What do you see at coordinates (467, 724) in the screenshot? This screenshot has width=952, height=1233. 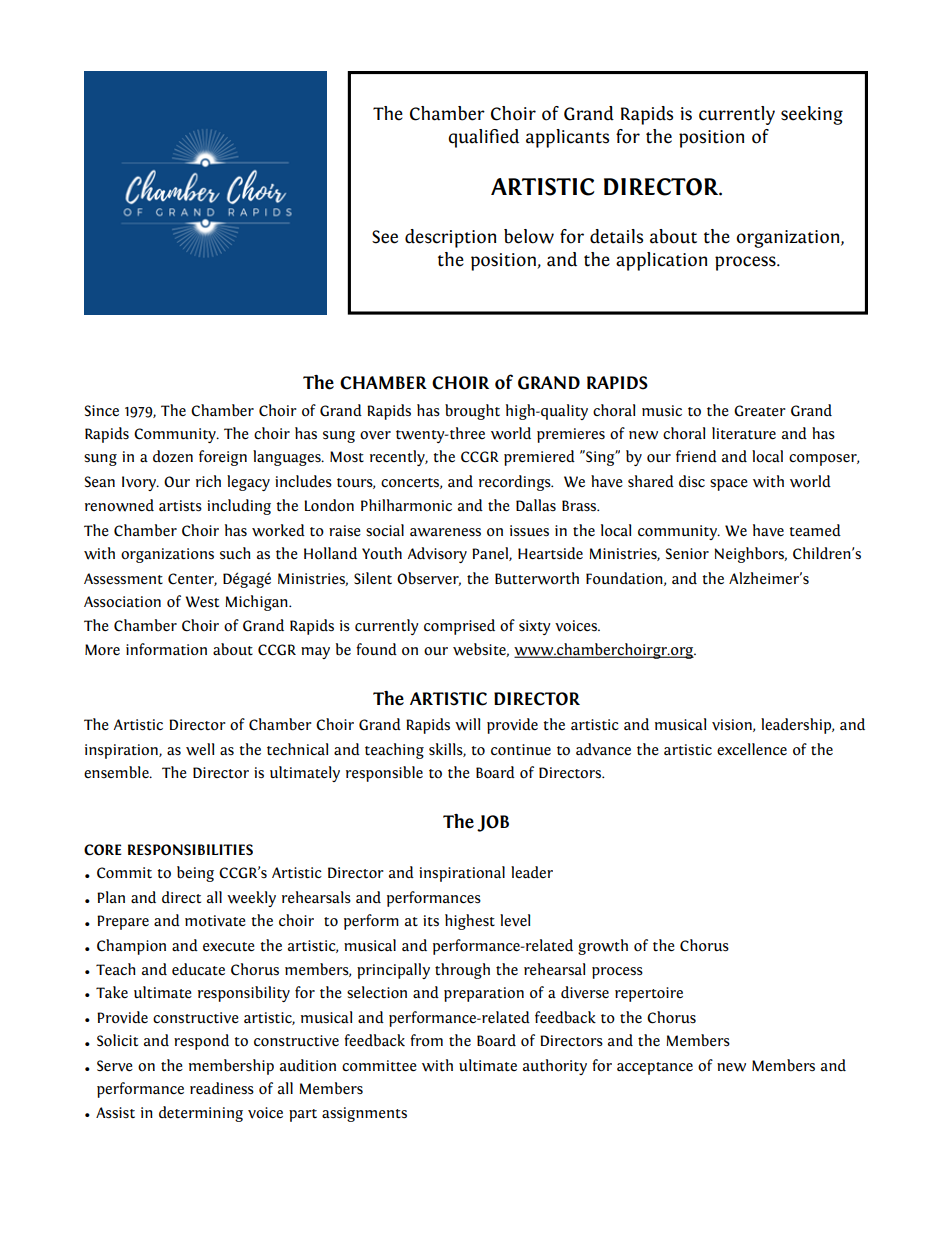 I see `will` at bounding box center [467, 724].
